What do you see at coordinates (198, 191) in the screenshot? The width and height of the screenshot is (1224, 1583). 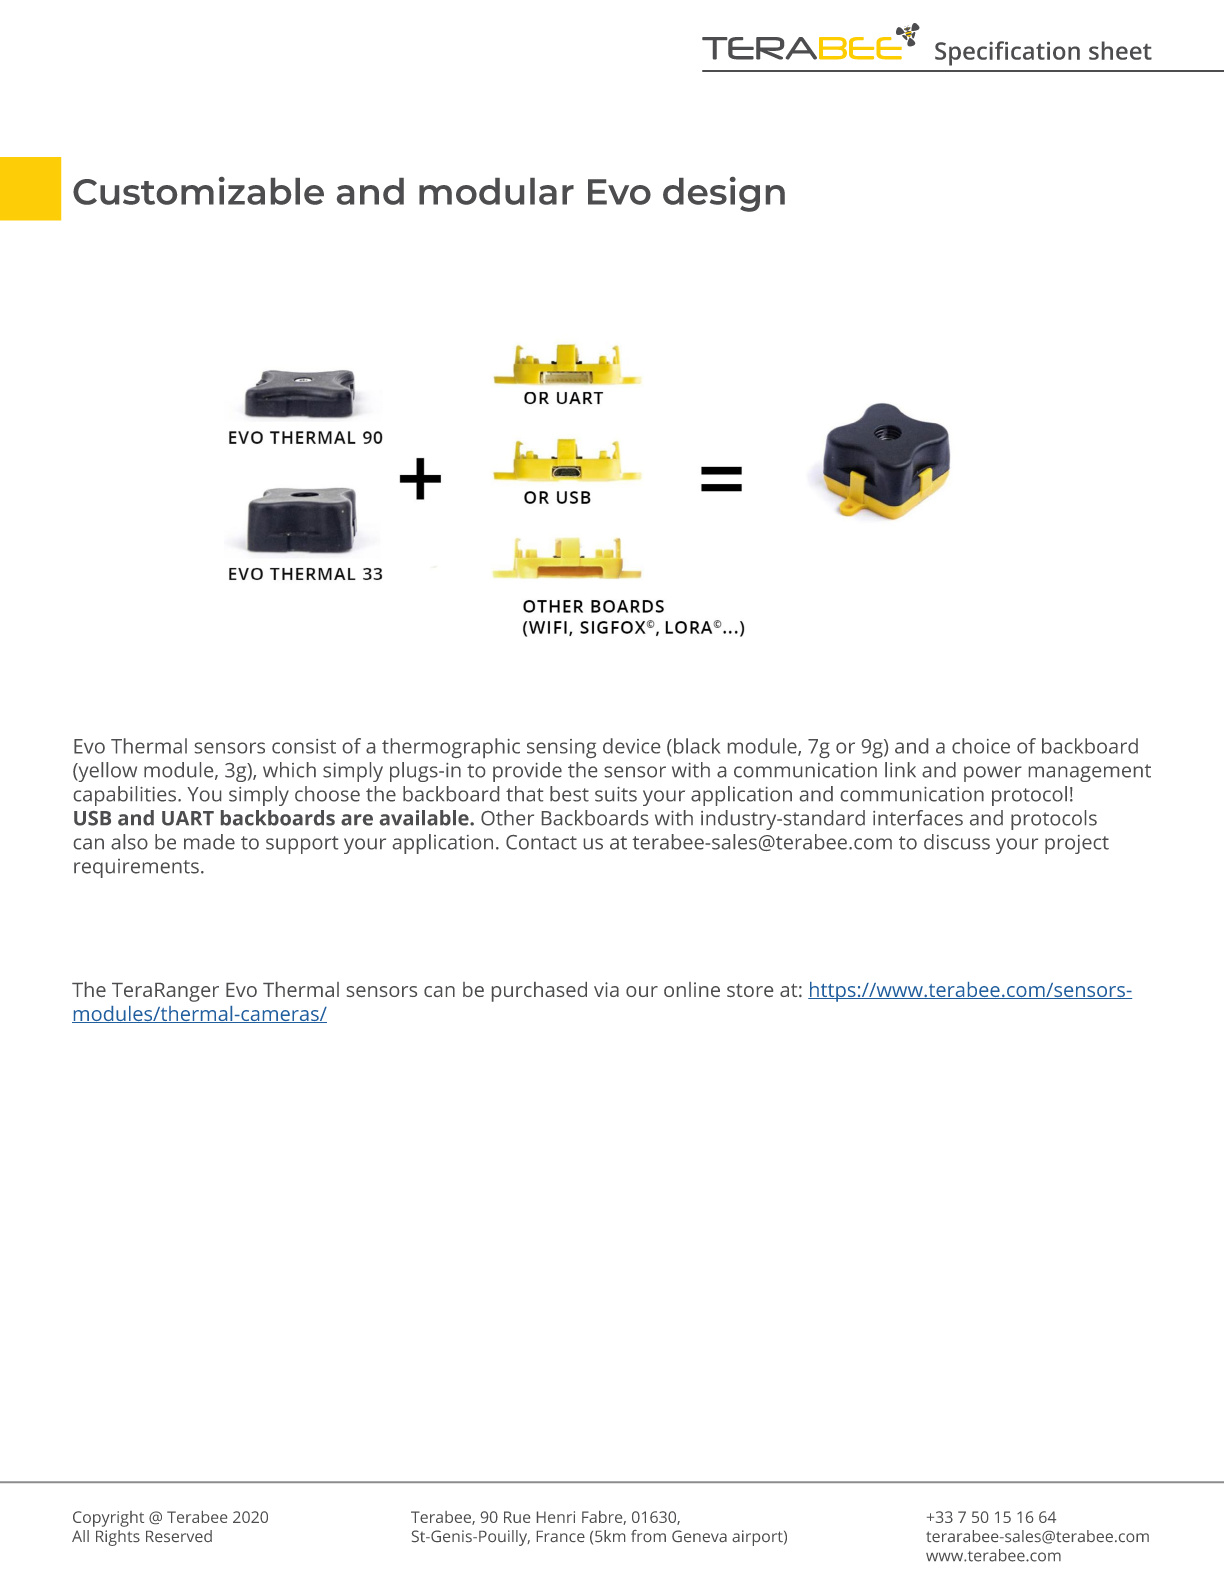 I see `Customizable` at bounding box center [198, 191].
